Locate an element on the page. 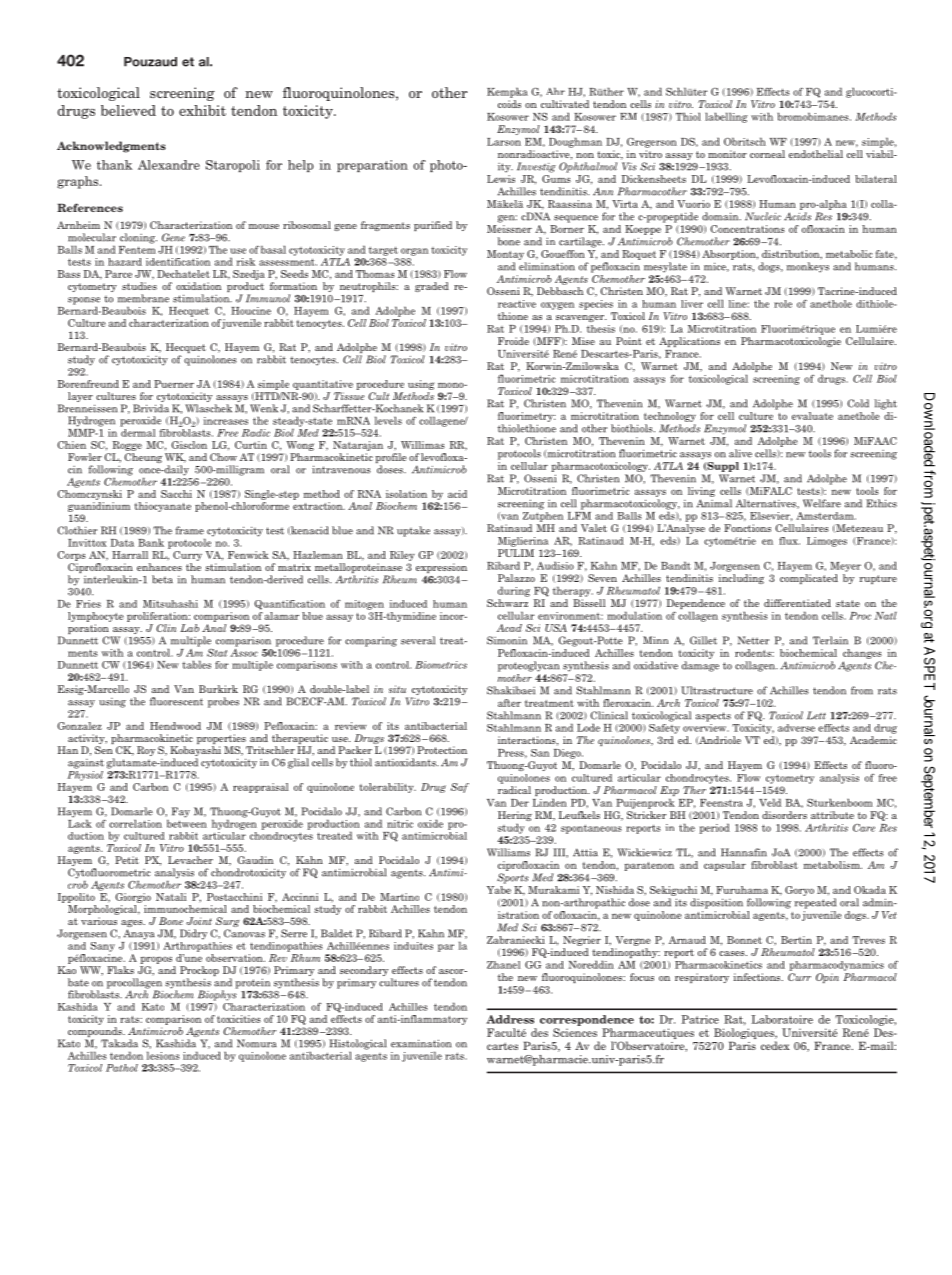  Biometrics is located at coordinates (441, 665).
